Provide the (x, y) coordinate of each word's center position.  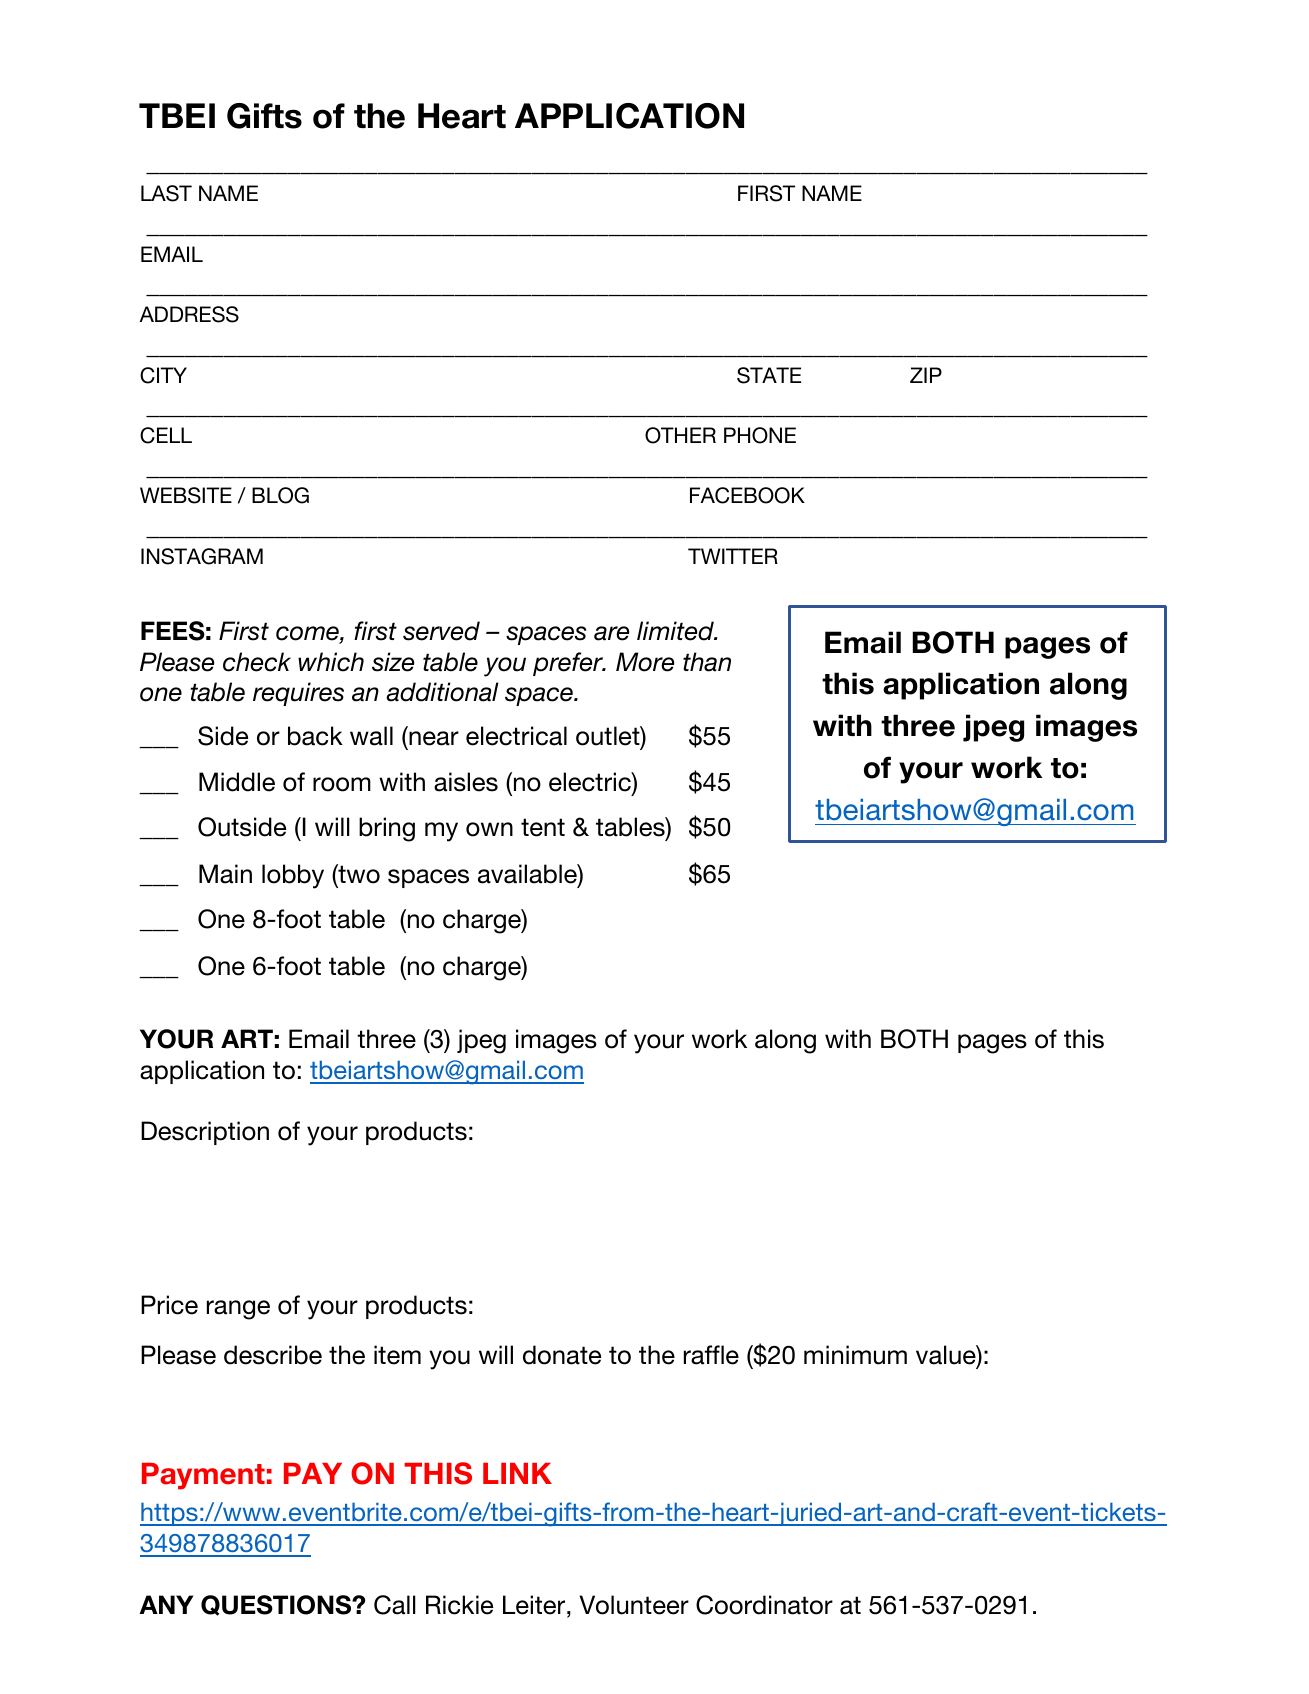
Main (225, 874)
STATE (769, 375)
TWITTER (733, 556)
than (707, 662)
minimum (855, 1355)
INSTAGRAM (202, 556)
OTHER (680, 435)
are (611, 633)
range (238, 1310)
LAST (166, 193)
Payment (203, 1476)
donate (562, 1355)
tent (543, 827)
